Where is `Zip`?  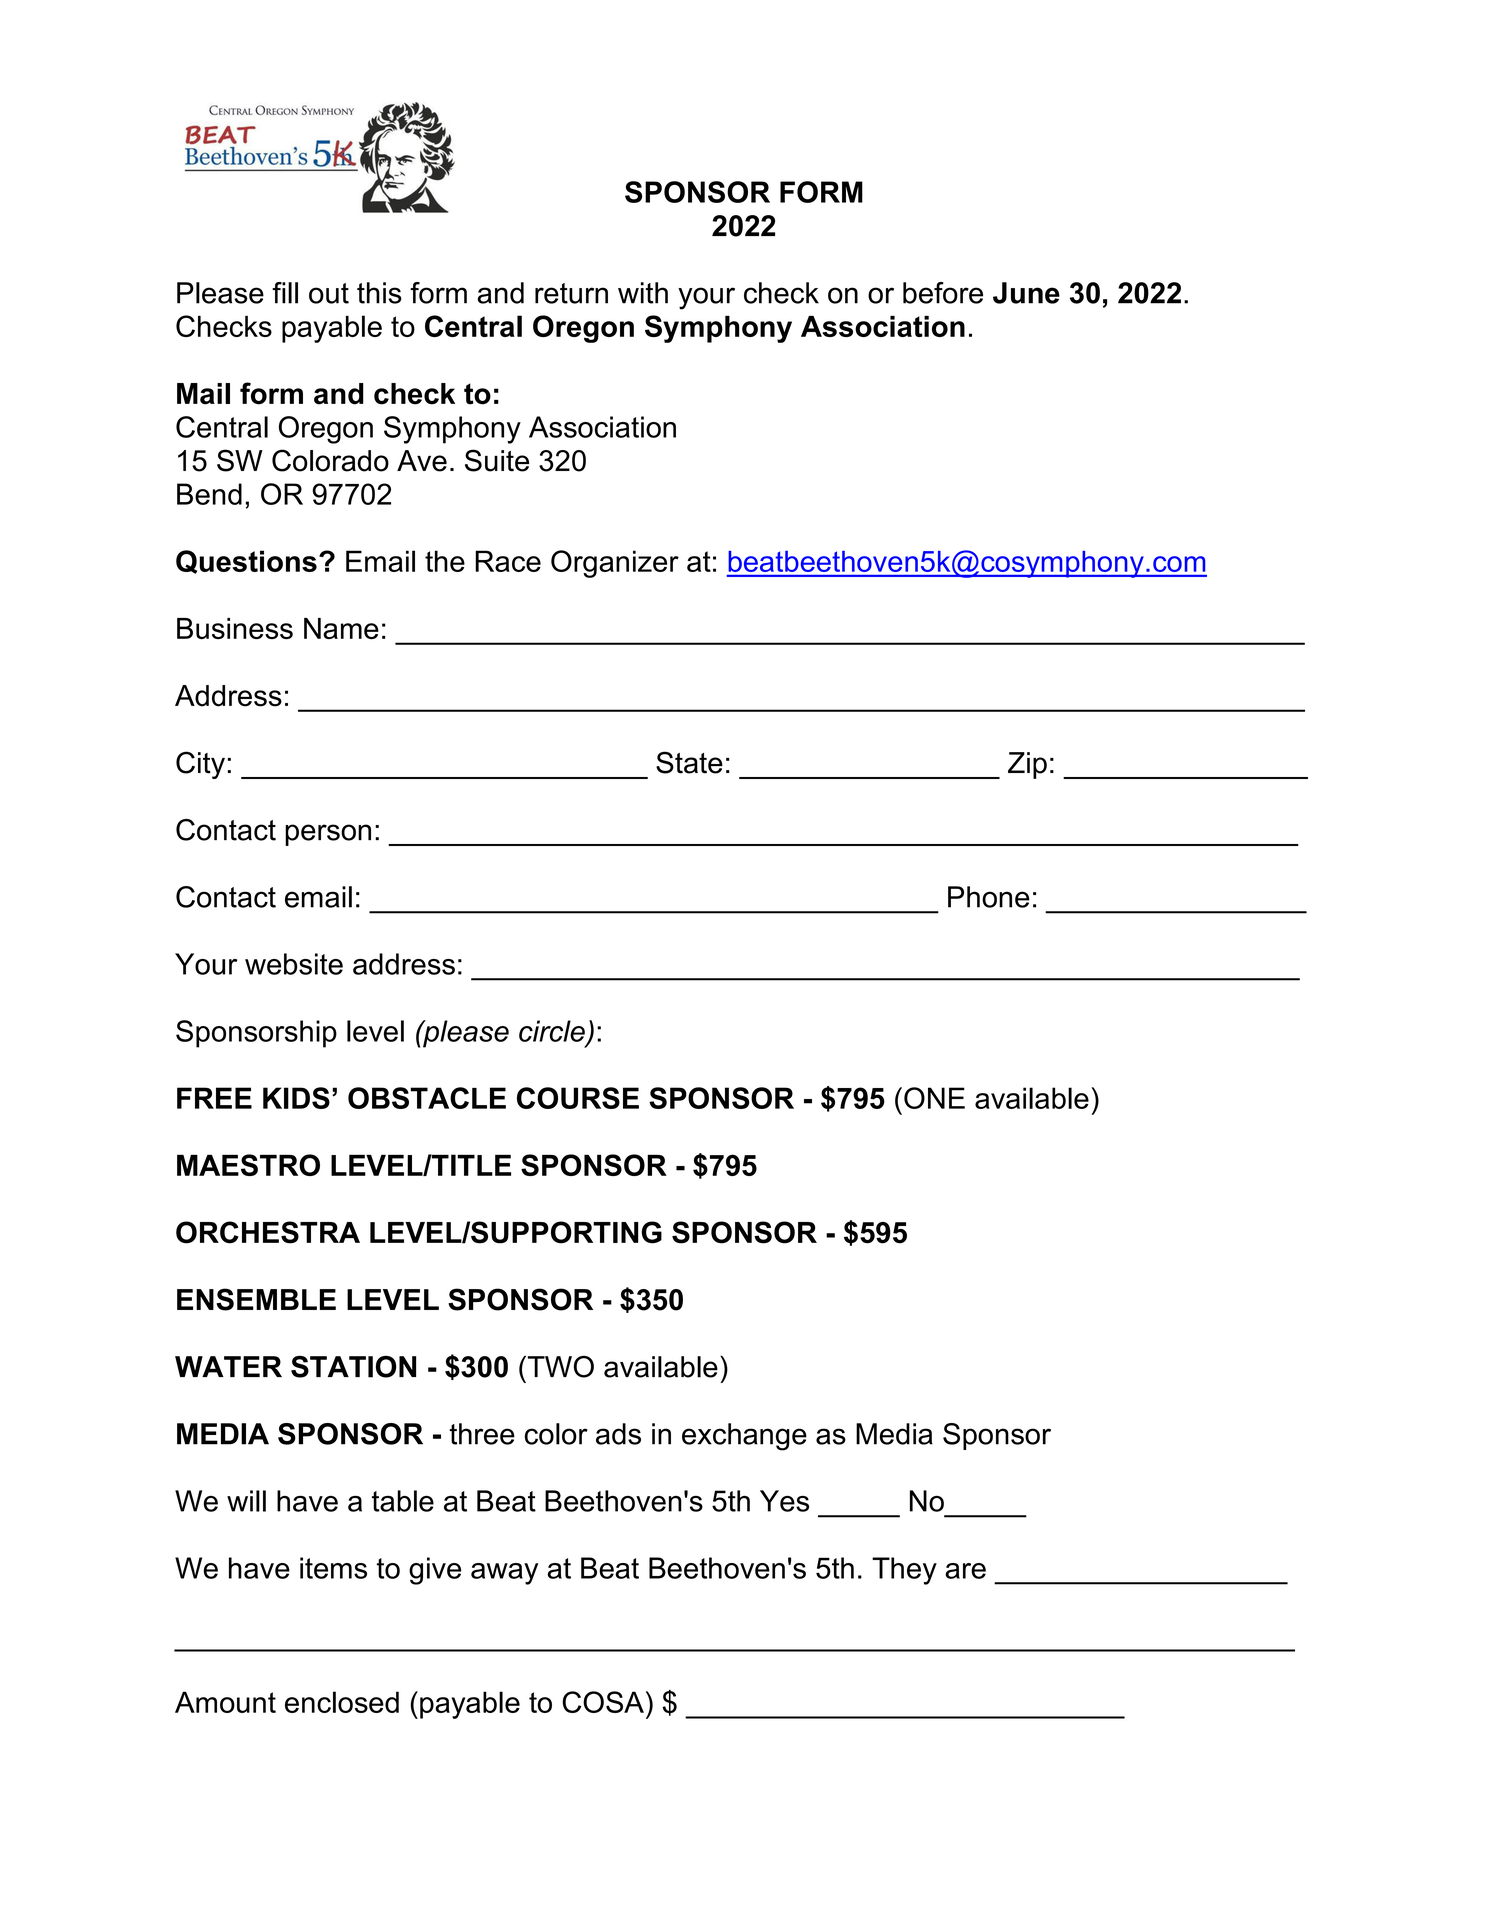
Zip is located at coordinates (1027, 765).
